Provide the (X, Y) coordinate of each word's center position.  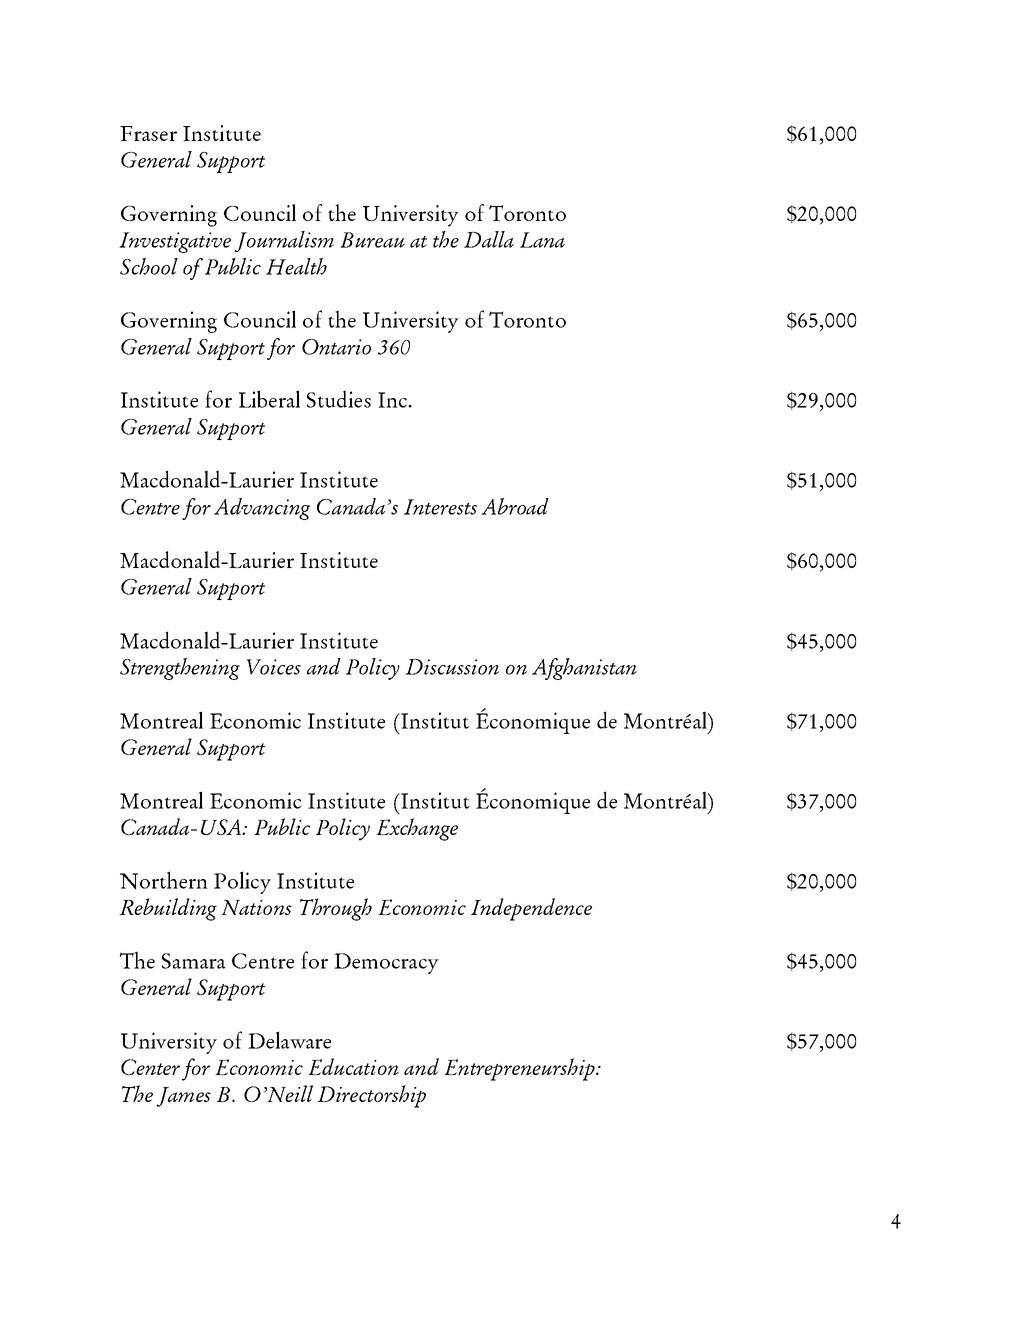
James (183, 1097)
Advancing (262, 509)
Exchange (417, 829)
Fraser (148, 133)
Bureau (372, 240)
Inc (393, 400)
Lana (542, 240)
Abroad (515, 506)
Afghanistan (584, 669)
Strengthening (180, 669)
